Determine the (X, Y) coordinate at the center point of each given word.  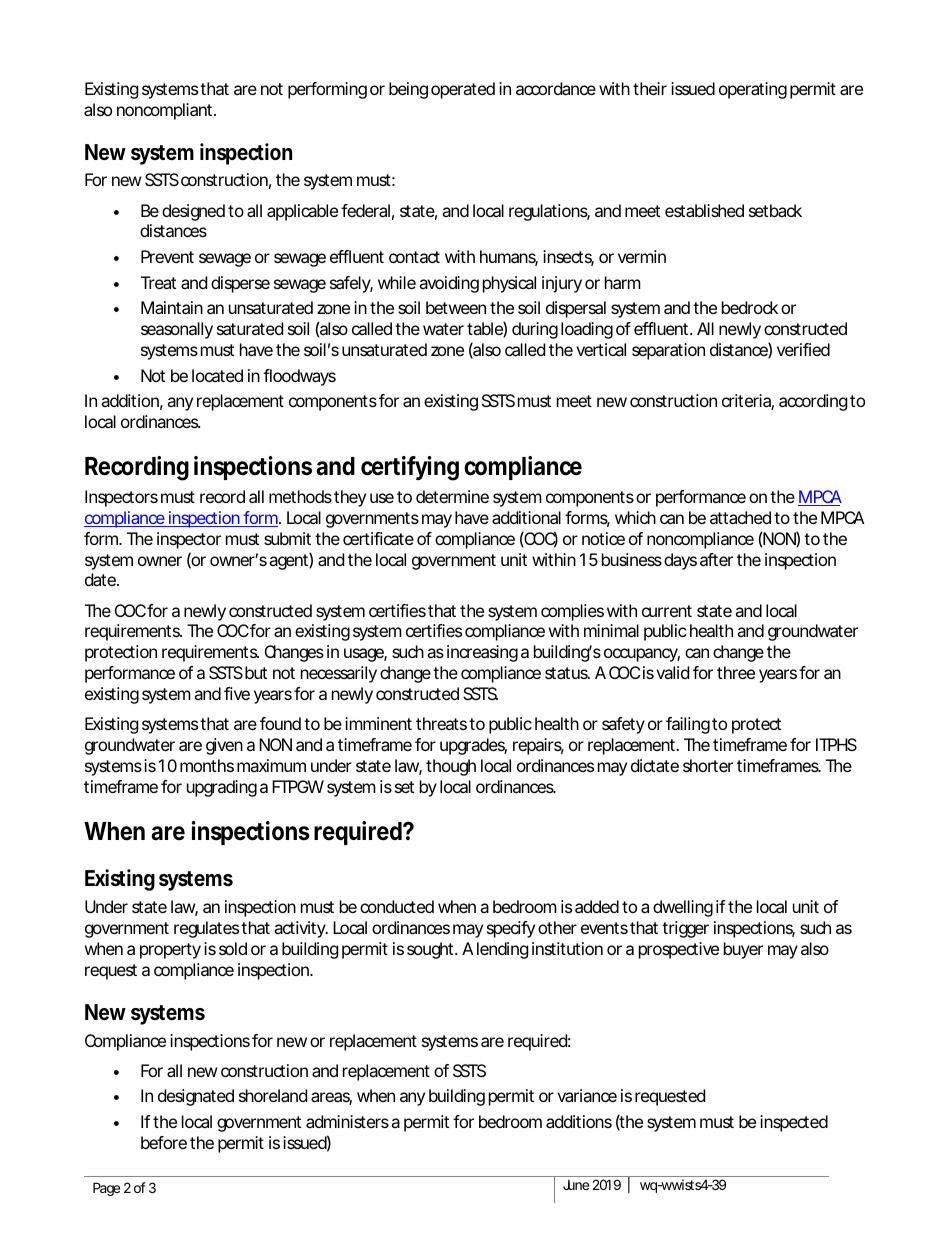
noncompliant (166, 111)
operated (463, 90)
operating (753, 90)
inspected (794, 1123)
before (166, 1142)
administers (349, 1121)
